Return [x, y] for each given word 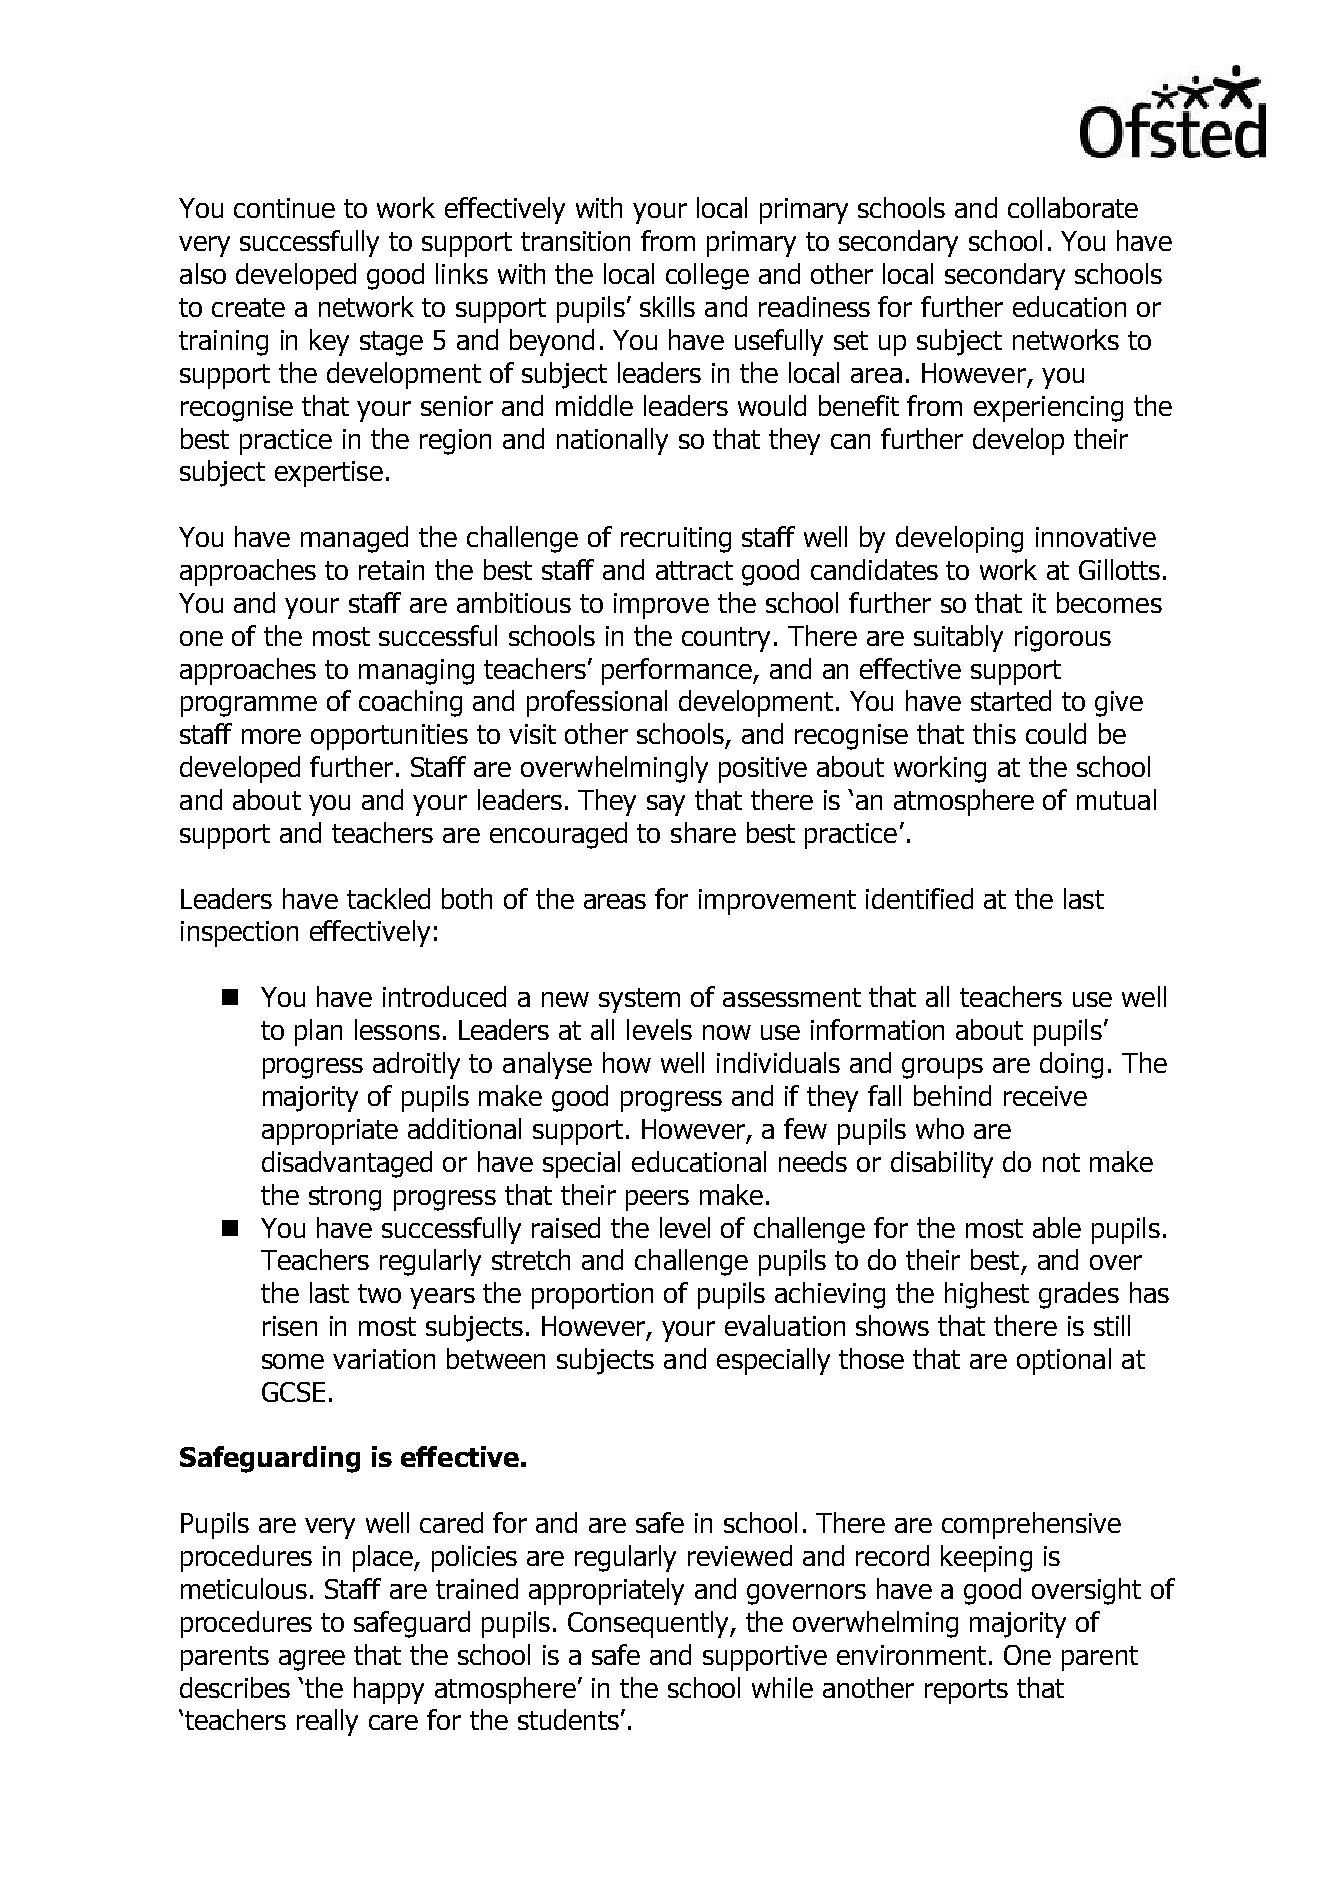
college [707, 276]
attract [694, 570]
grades [1079, 1295]
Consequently [649, 1624]
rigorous [1063, 639]
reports [966, 1691]
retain [391, 570]
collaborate [1073, 207]
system [639, 1000]
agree [312, 1660]
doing [1071, 1065]
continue [284, 208]
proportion [592, 1296]
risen [290, 1326]
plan [318, 1032]
